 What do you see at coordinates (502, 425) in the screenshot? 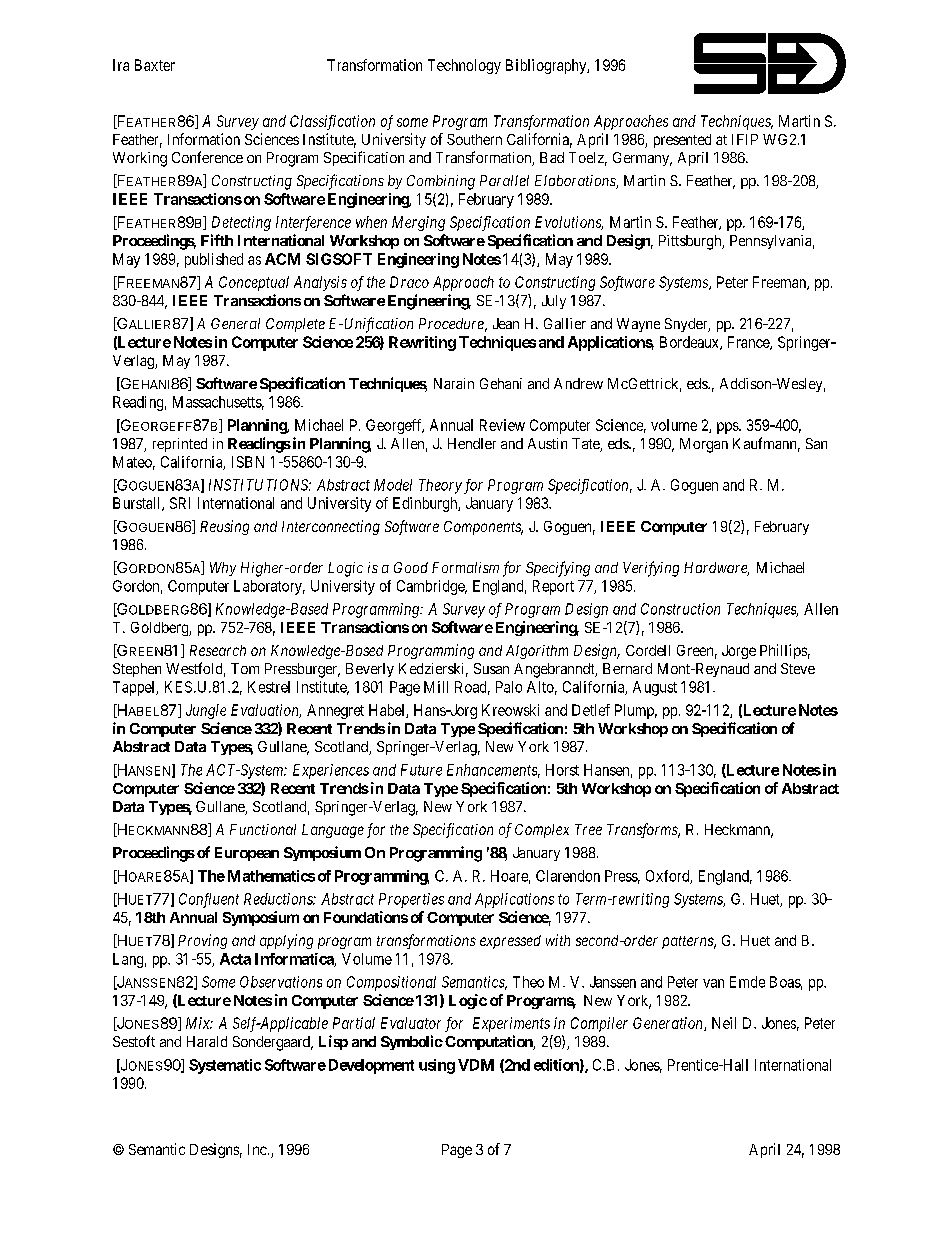
I see `Review` at bounding box center [502, 425].
